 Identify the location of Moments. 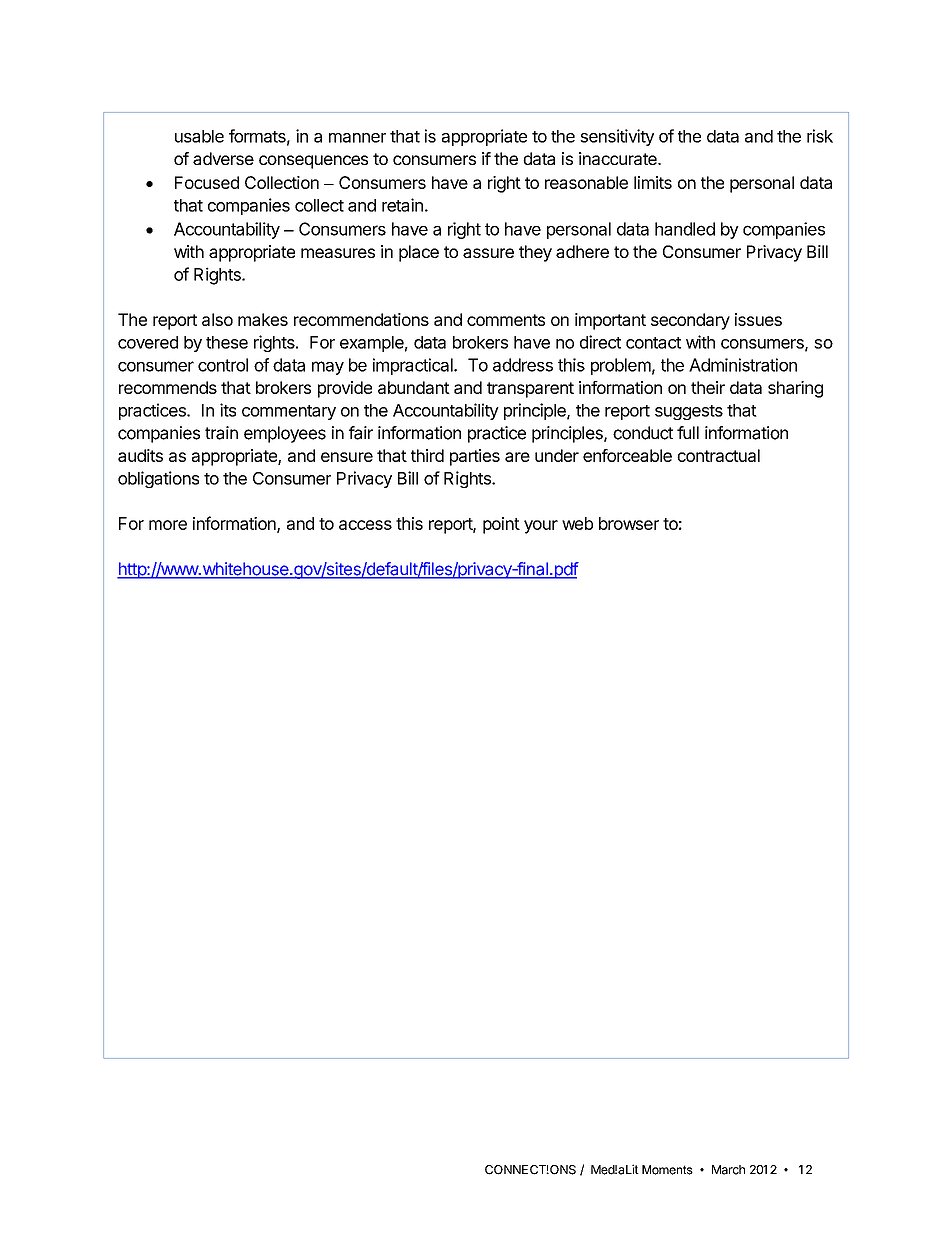
(667, 1170).
